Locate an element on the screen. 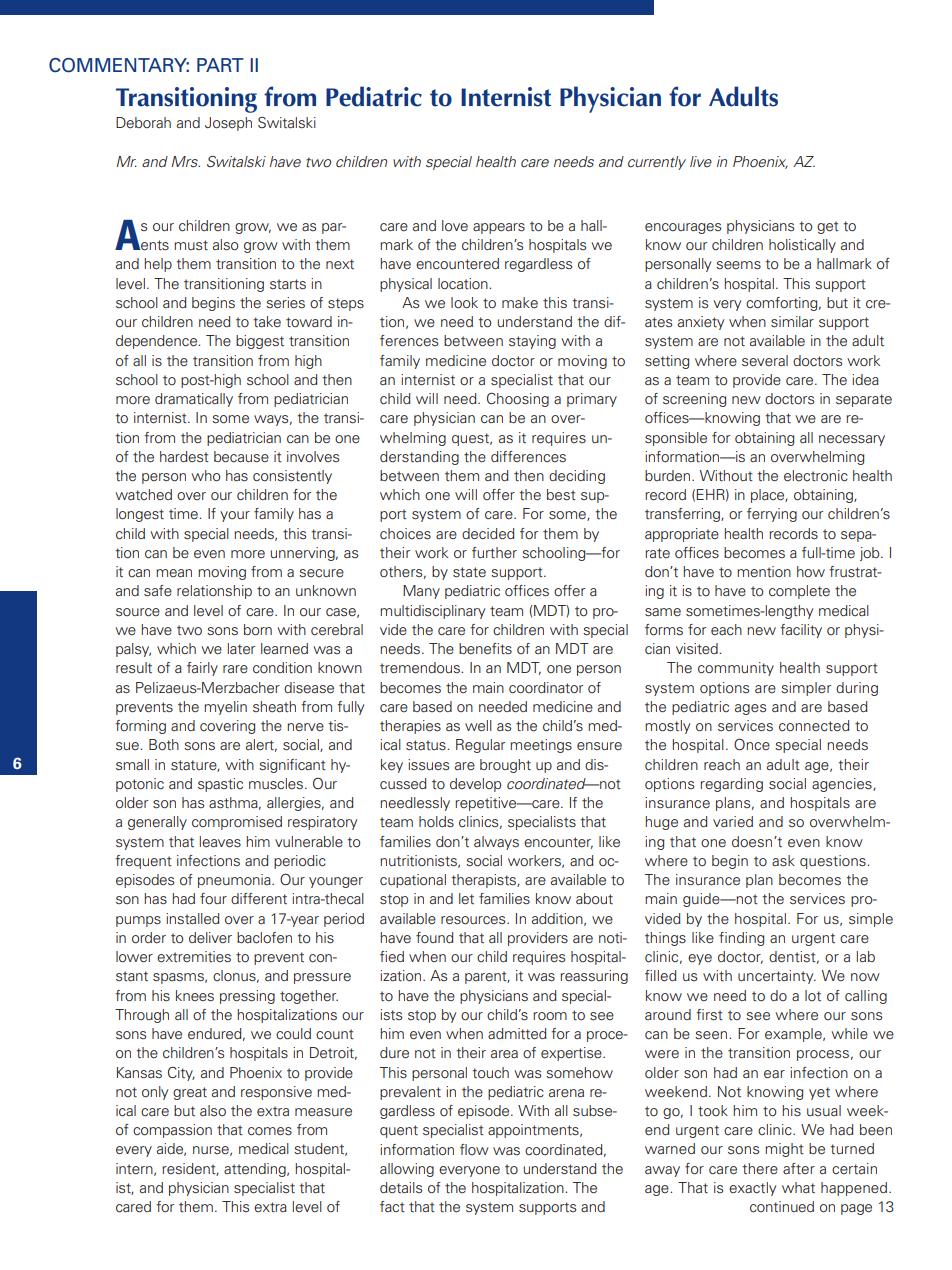 The image size is (952, 1270). found is located at coordinates (435, 937).
